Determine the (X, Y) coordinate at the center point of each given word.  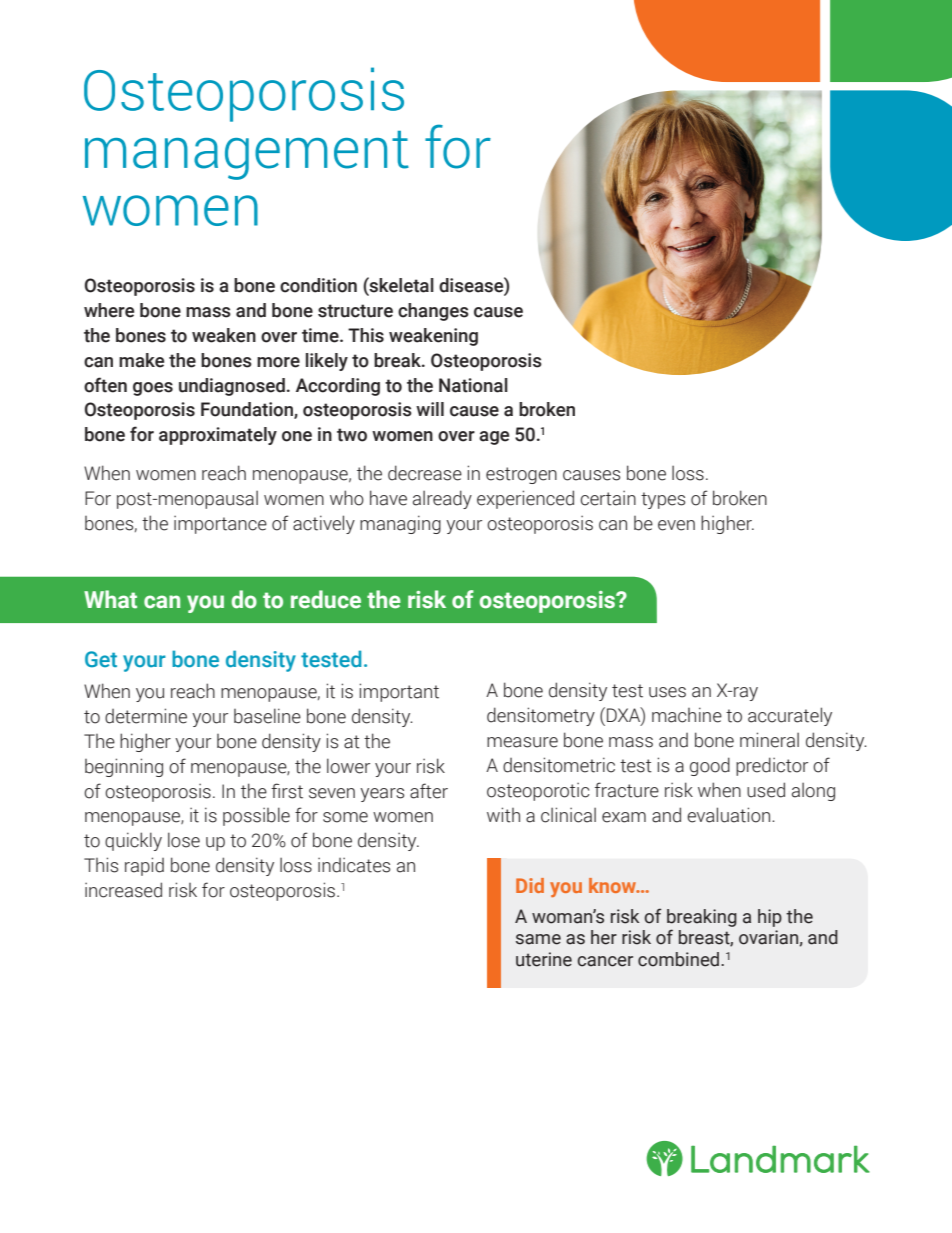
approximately (218, 436)
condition (318, 285)
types (663, 500)
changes (433, 312)
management (247, 155)
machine (687, 715)
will (430, 409)
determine (146, 716)
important (399, 692)
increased (123, 890)
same (538, 939)
